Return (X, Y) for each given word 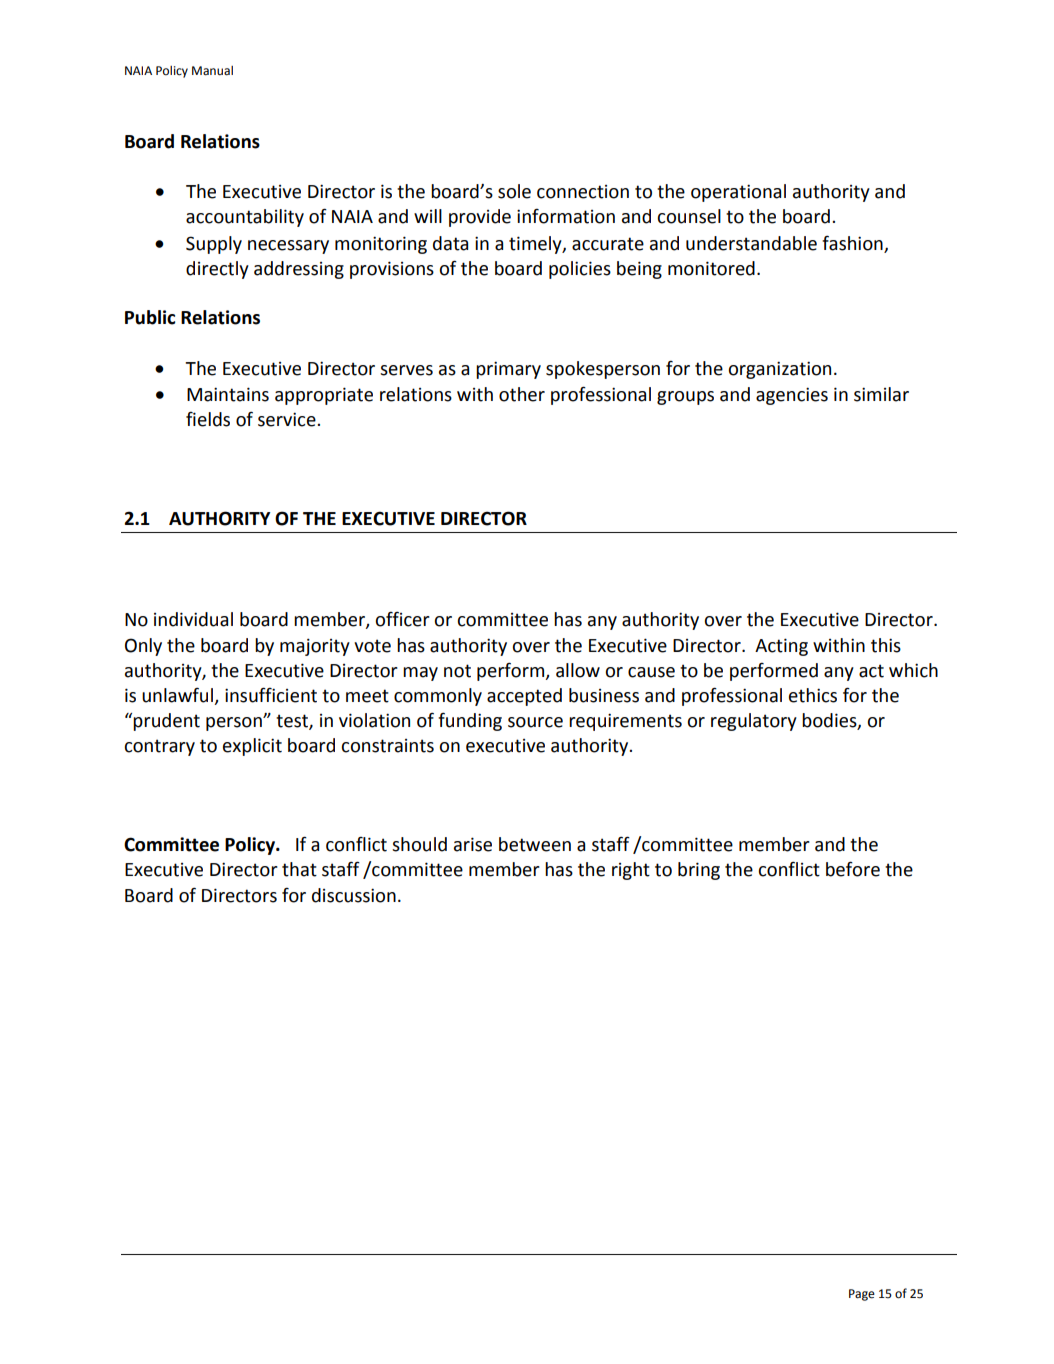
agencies (792, 396)
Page (862, 1295)
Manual (212, 71)
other (522, 394)
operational (738, 193)
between (535, 844)
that (299, 869)
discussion (354, 895)
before (853, 869)
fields (208, 419)
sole (514, 191)
